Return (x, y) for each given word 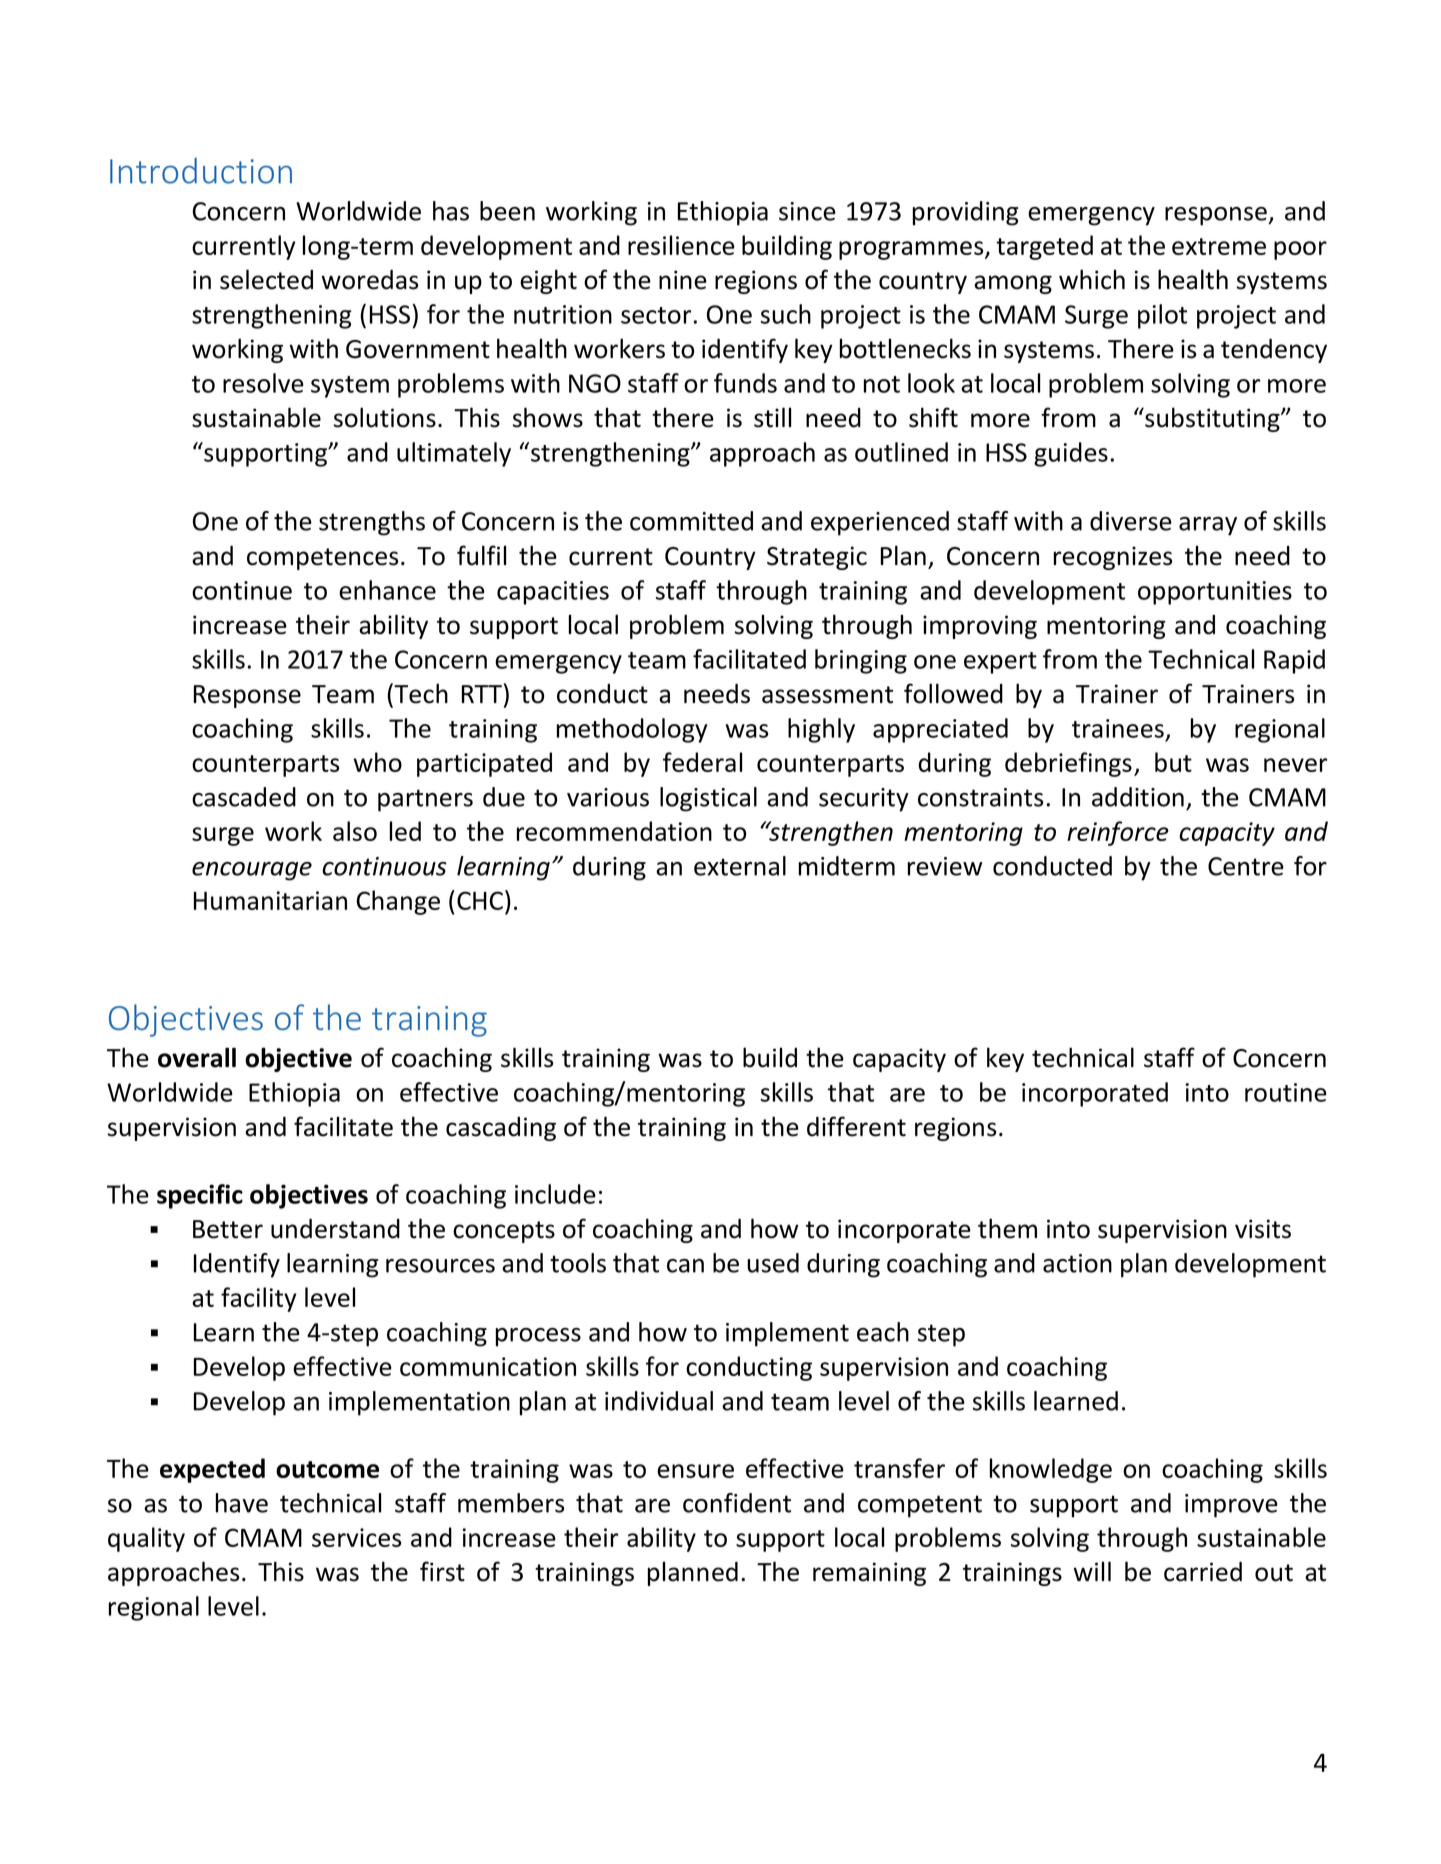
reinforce (1118, 833)
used (773, 1263)
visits (1263, 1229)
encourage (252, 871)
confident (737, 1503)
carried (1203, 1572)
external (740, 866)
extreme (1219, 246)
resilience (681, 245)
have (242, 1503)
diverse (1131, 521)
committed (691, 521)
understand (335, 1229)
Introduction (201, 171)
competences (322, 559)
